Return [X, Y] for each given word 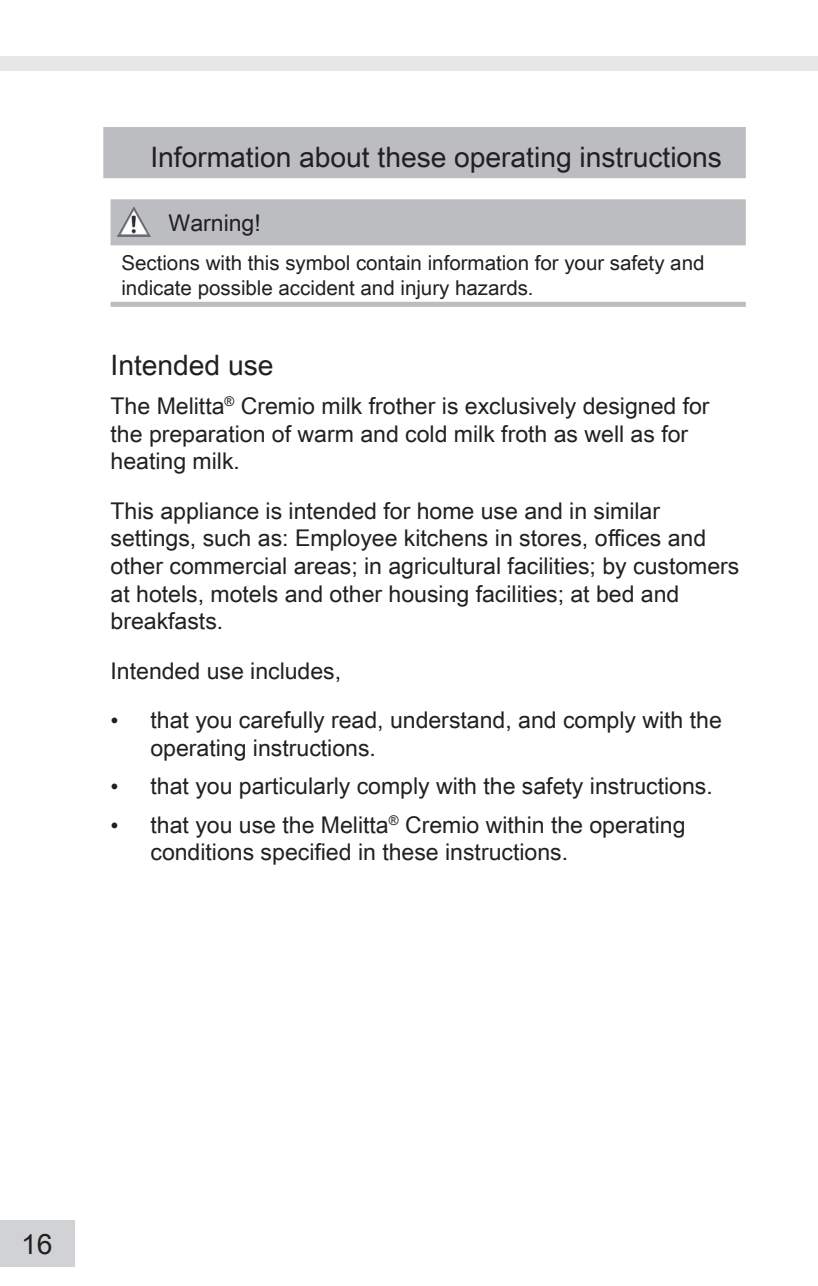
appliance [210, 513]
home [446, 511]
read [354, 720]
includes [292, 671]
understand [447, 720]
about [334, 157]
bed [615, 594]
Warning [211, 225]
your [585, 266]
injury [425, 289]
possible [235, 289]
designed [629, 408]
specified [305, 854]
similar [627, 511]
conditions [202, 852]
